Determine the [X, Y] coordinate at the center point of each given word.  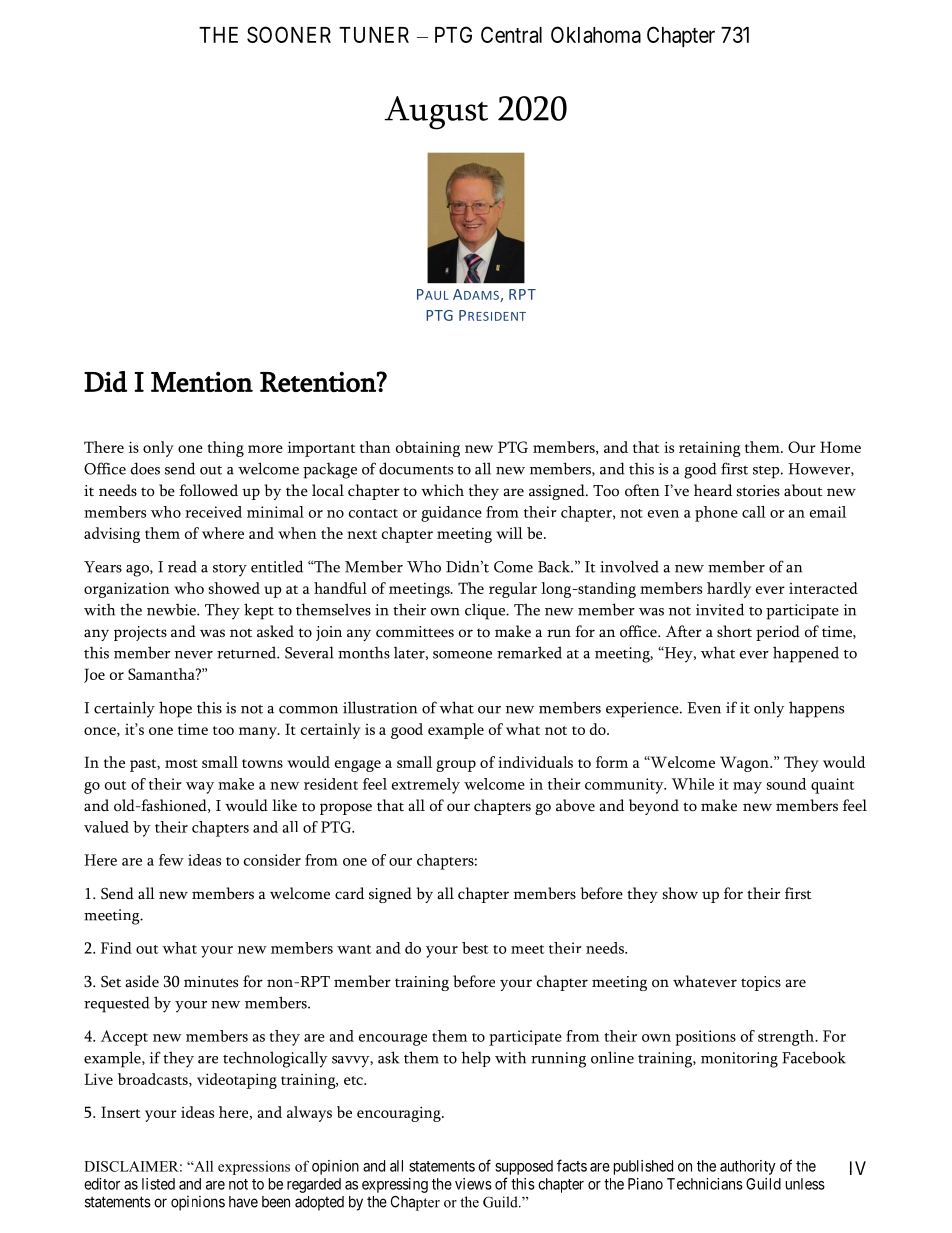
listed [158, 1184]
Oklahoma [596, 34]
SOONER [289, 34]
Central [511, 34]
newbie [172, 609]
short [734, 631]
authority [748, 1167]
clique [486, 611]
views [473, 1184]
